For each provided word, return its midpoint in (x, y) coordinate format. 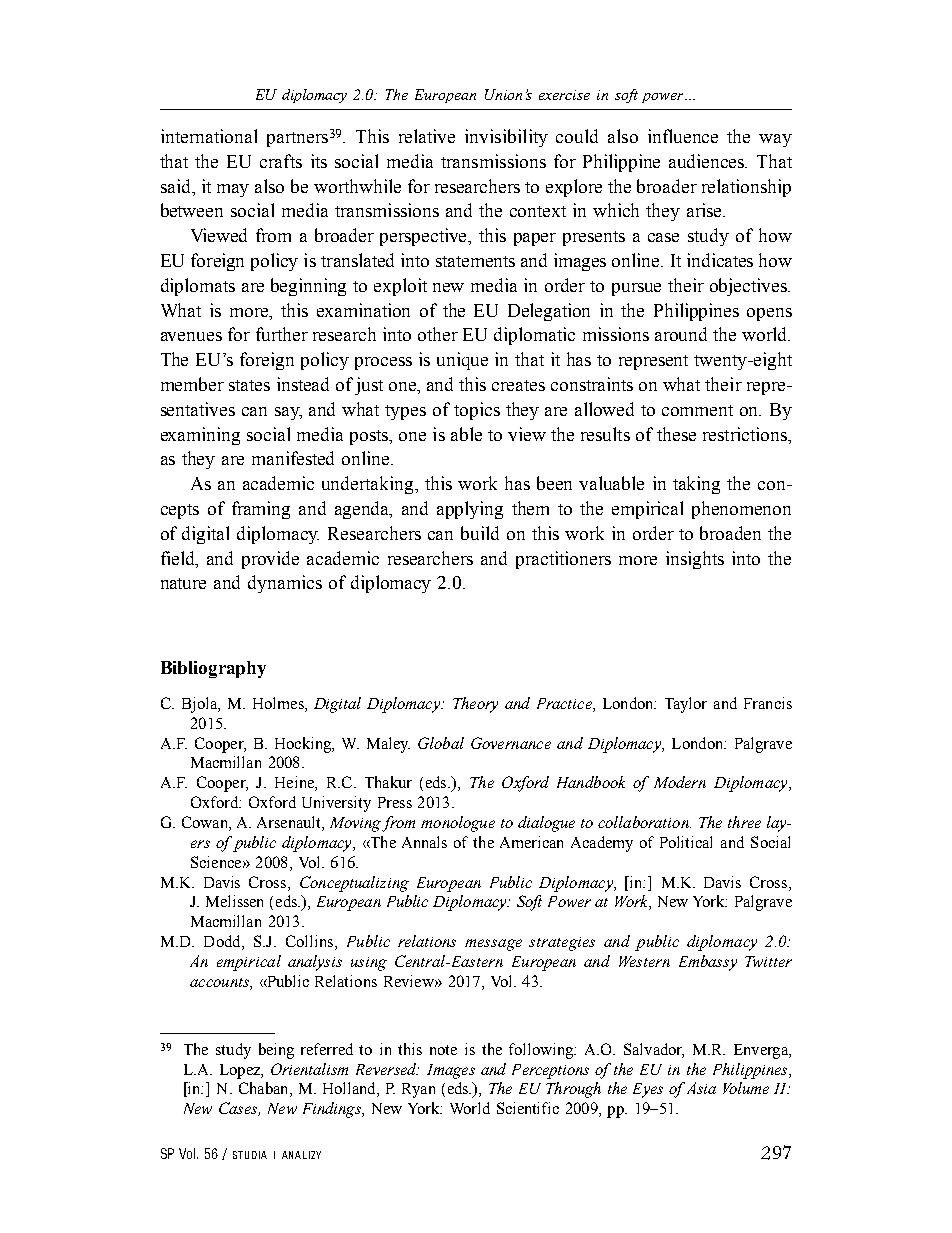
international (209, 136)
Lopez (241, 1071)
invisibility (506, 138)
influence (683, 136)
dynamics (285, 584)
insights (695, 560)
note (443, 1050)
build (480, 533)
